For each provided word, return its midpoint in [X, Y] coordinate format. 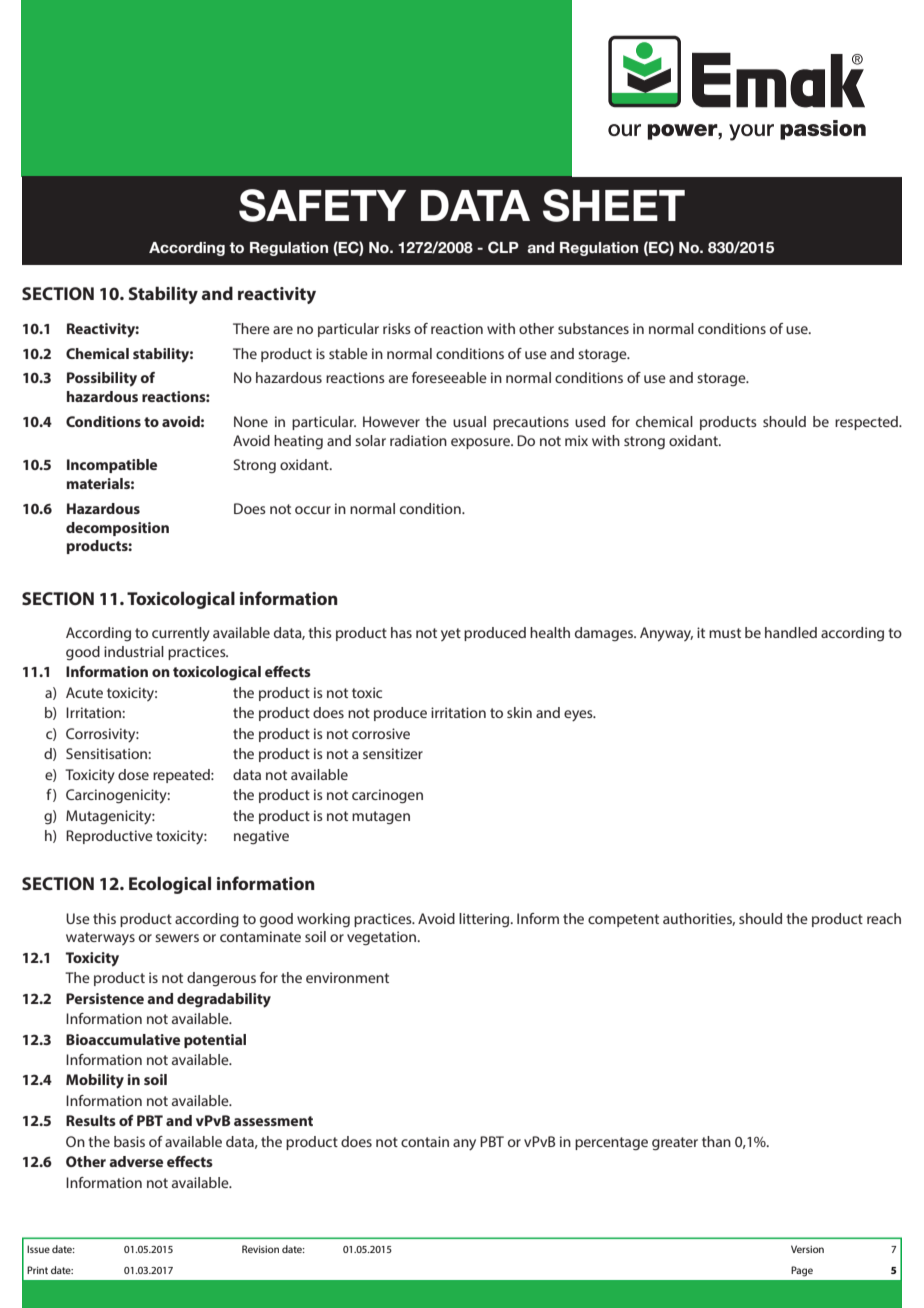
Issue [38, 1249]
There [251, 328]
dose [133, 774]
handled [791, 632]
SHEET [614, 205]
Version [807, 1249]
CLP [503, 247]
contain [425, 1141]
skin [519, 712]
